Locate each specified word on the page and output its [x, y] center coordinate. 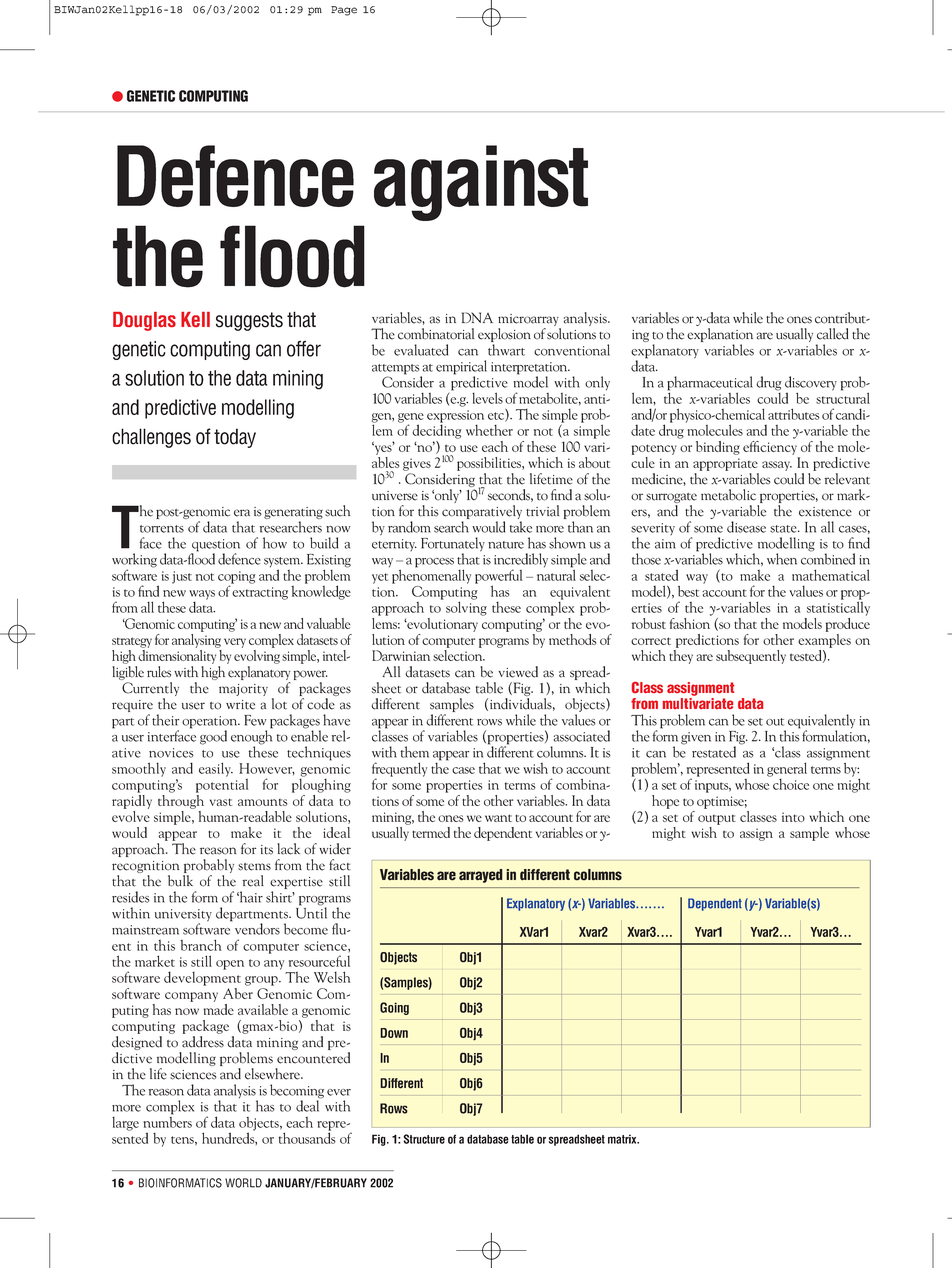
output [717, 820]
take [521, 527]
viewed [518, 672]
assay [777, 466]
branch [201, 945]
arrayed [481, 876]
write [240, 705]
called [833, 334]
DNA [477, 317]
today [235, 438]
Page [344, 11]
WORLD [243, 1183]
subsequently [751, 657]
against [481, 183]
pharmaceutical [710, 384]
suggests [249, 321]
